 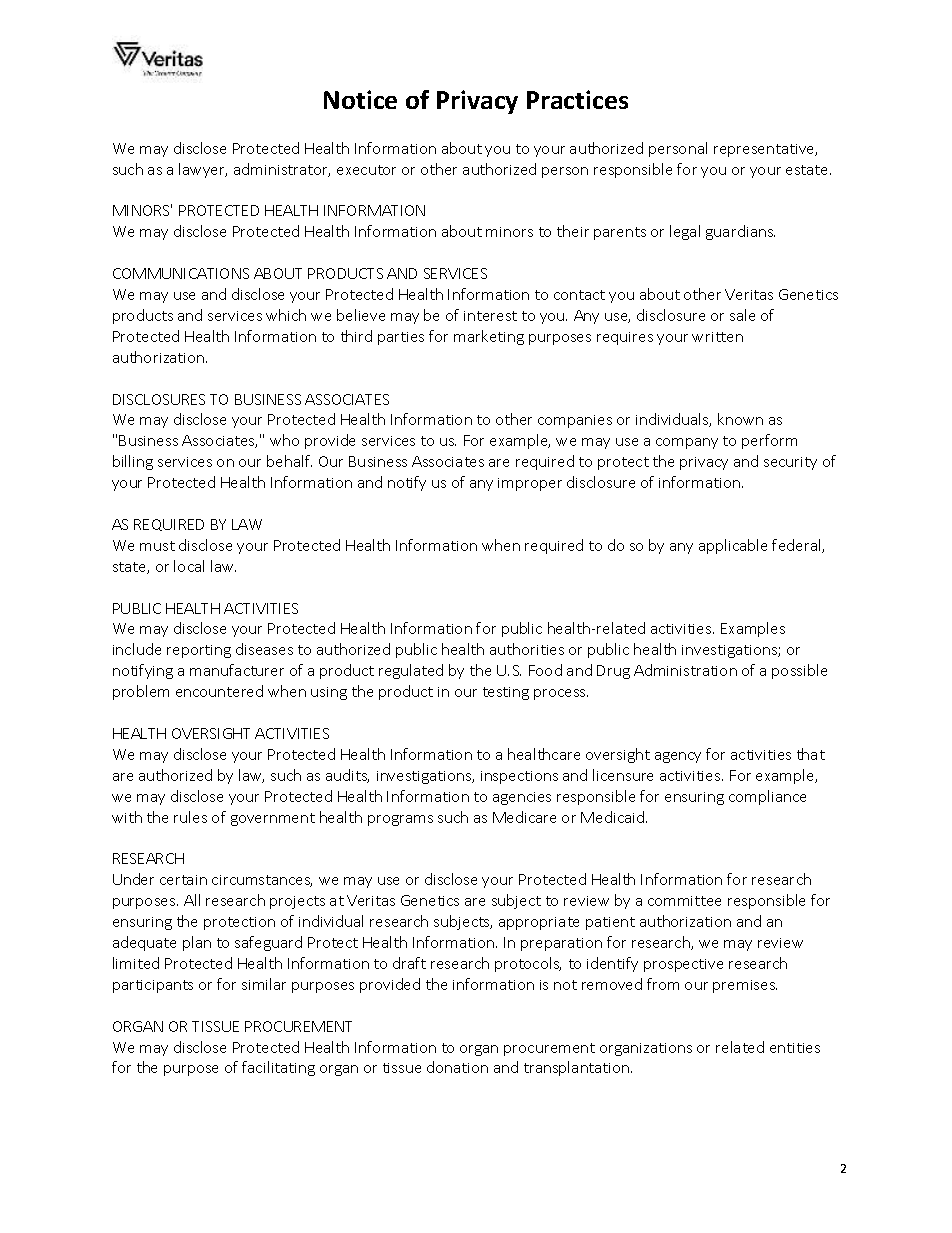 I want to click on authorities, so click(x=527, y=649).
